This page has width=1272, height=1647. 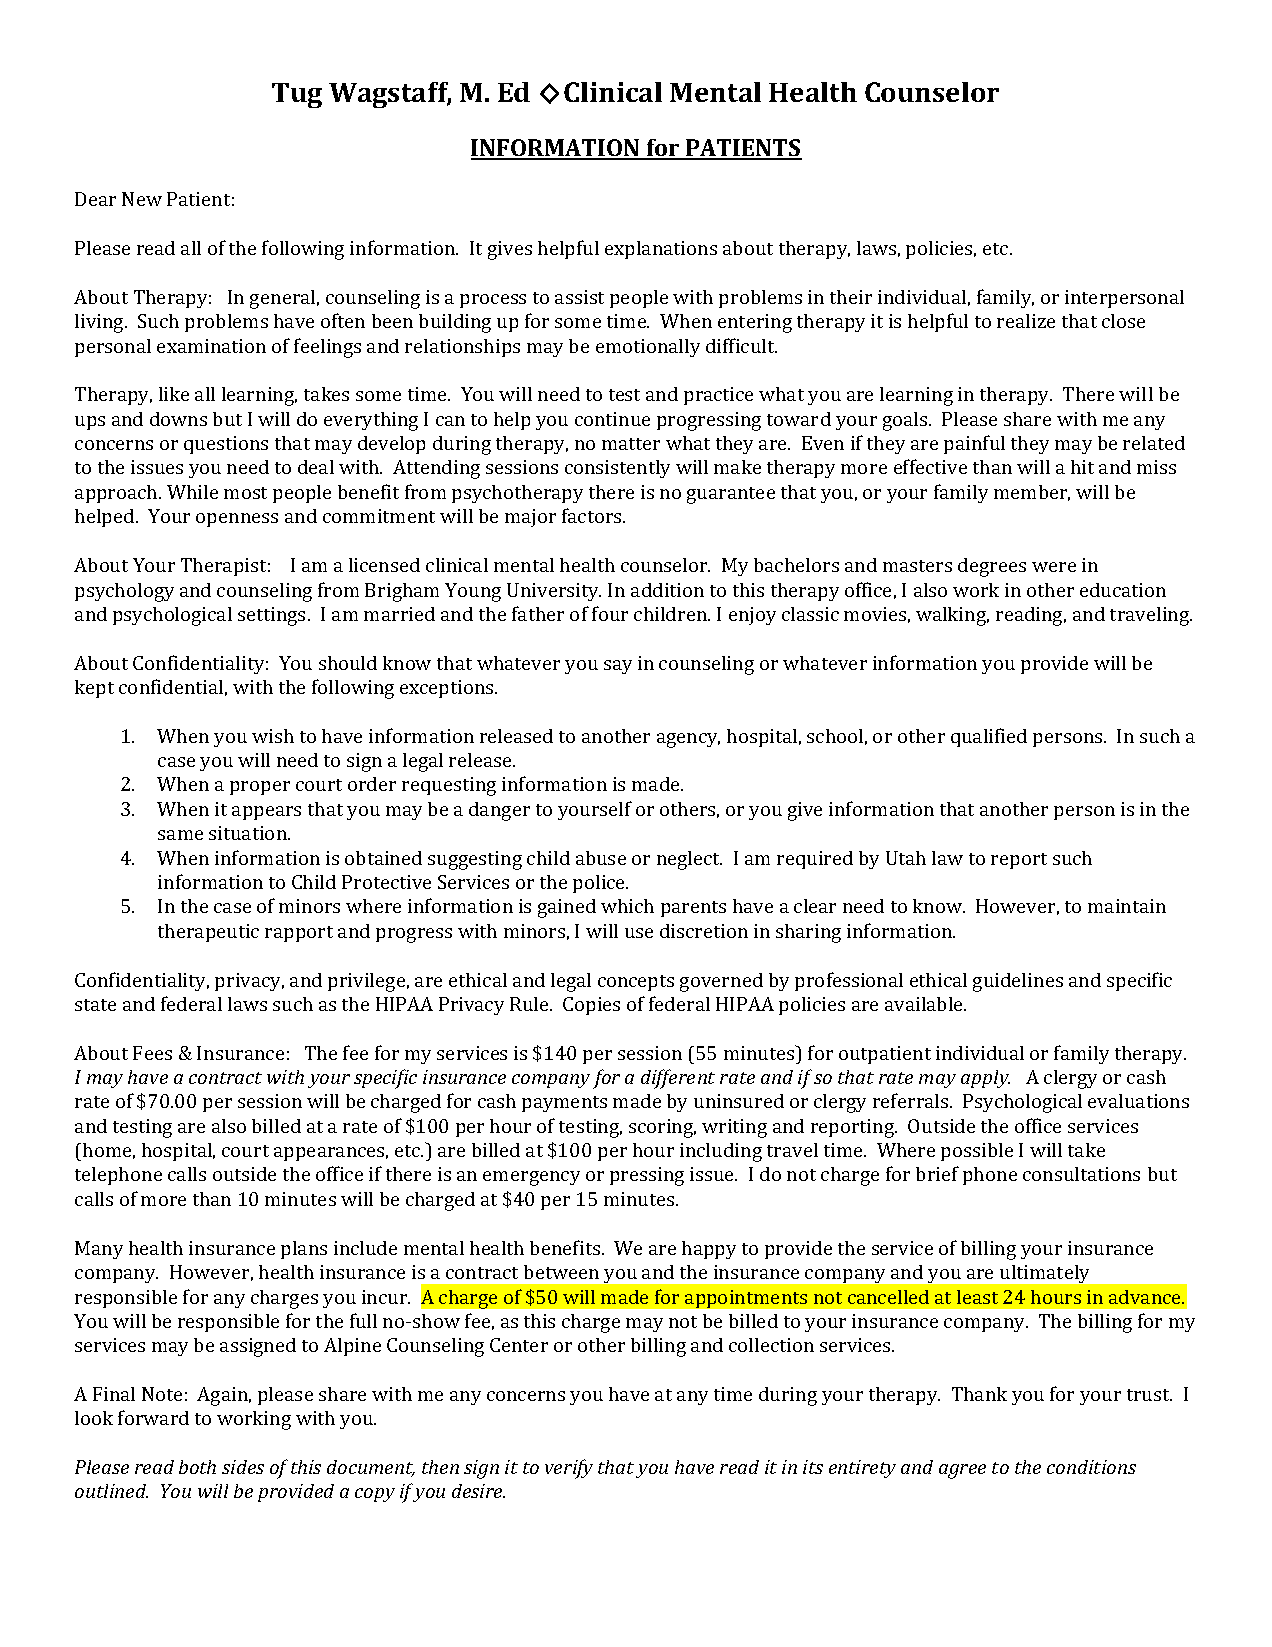 I want to click on both, so click(x=197, y=1467).
